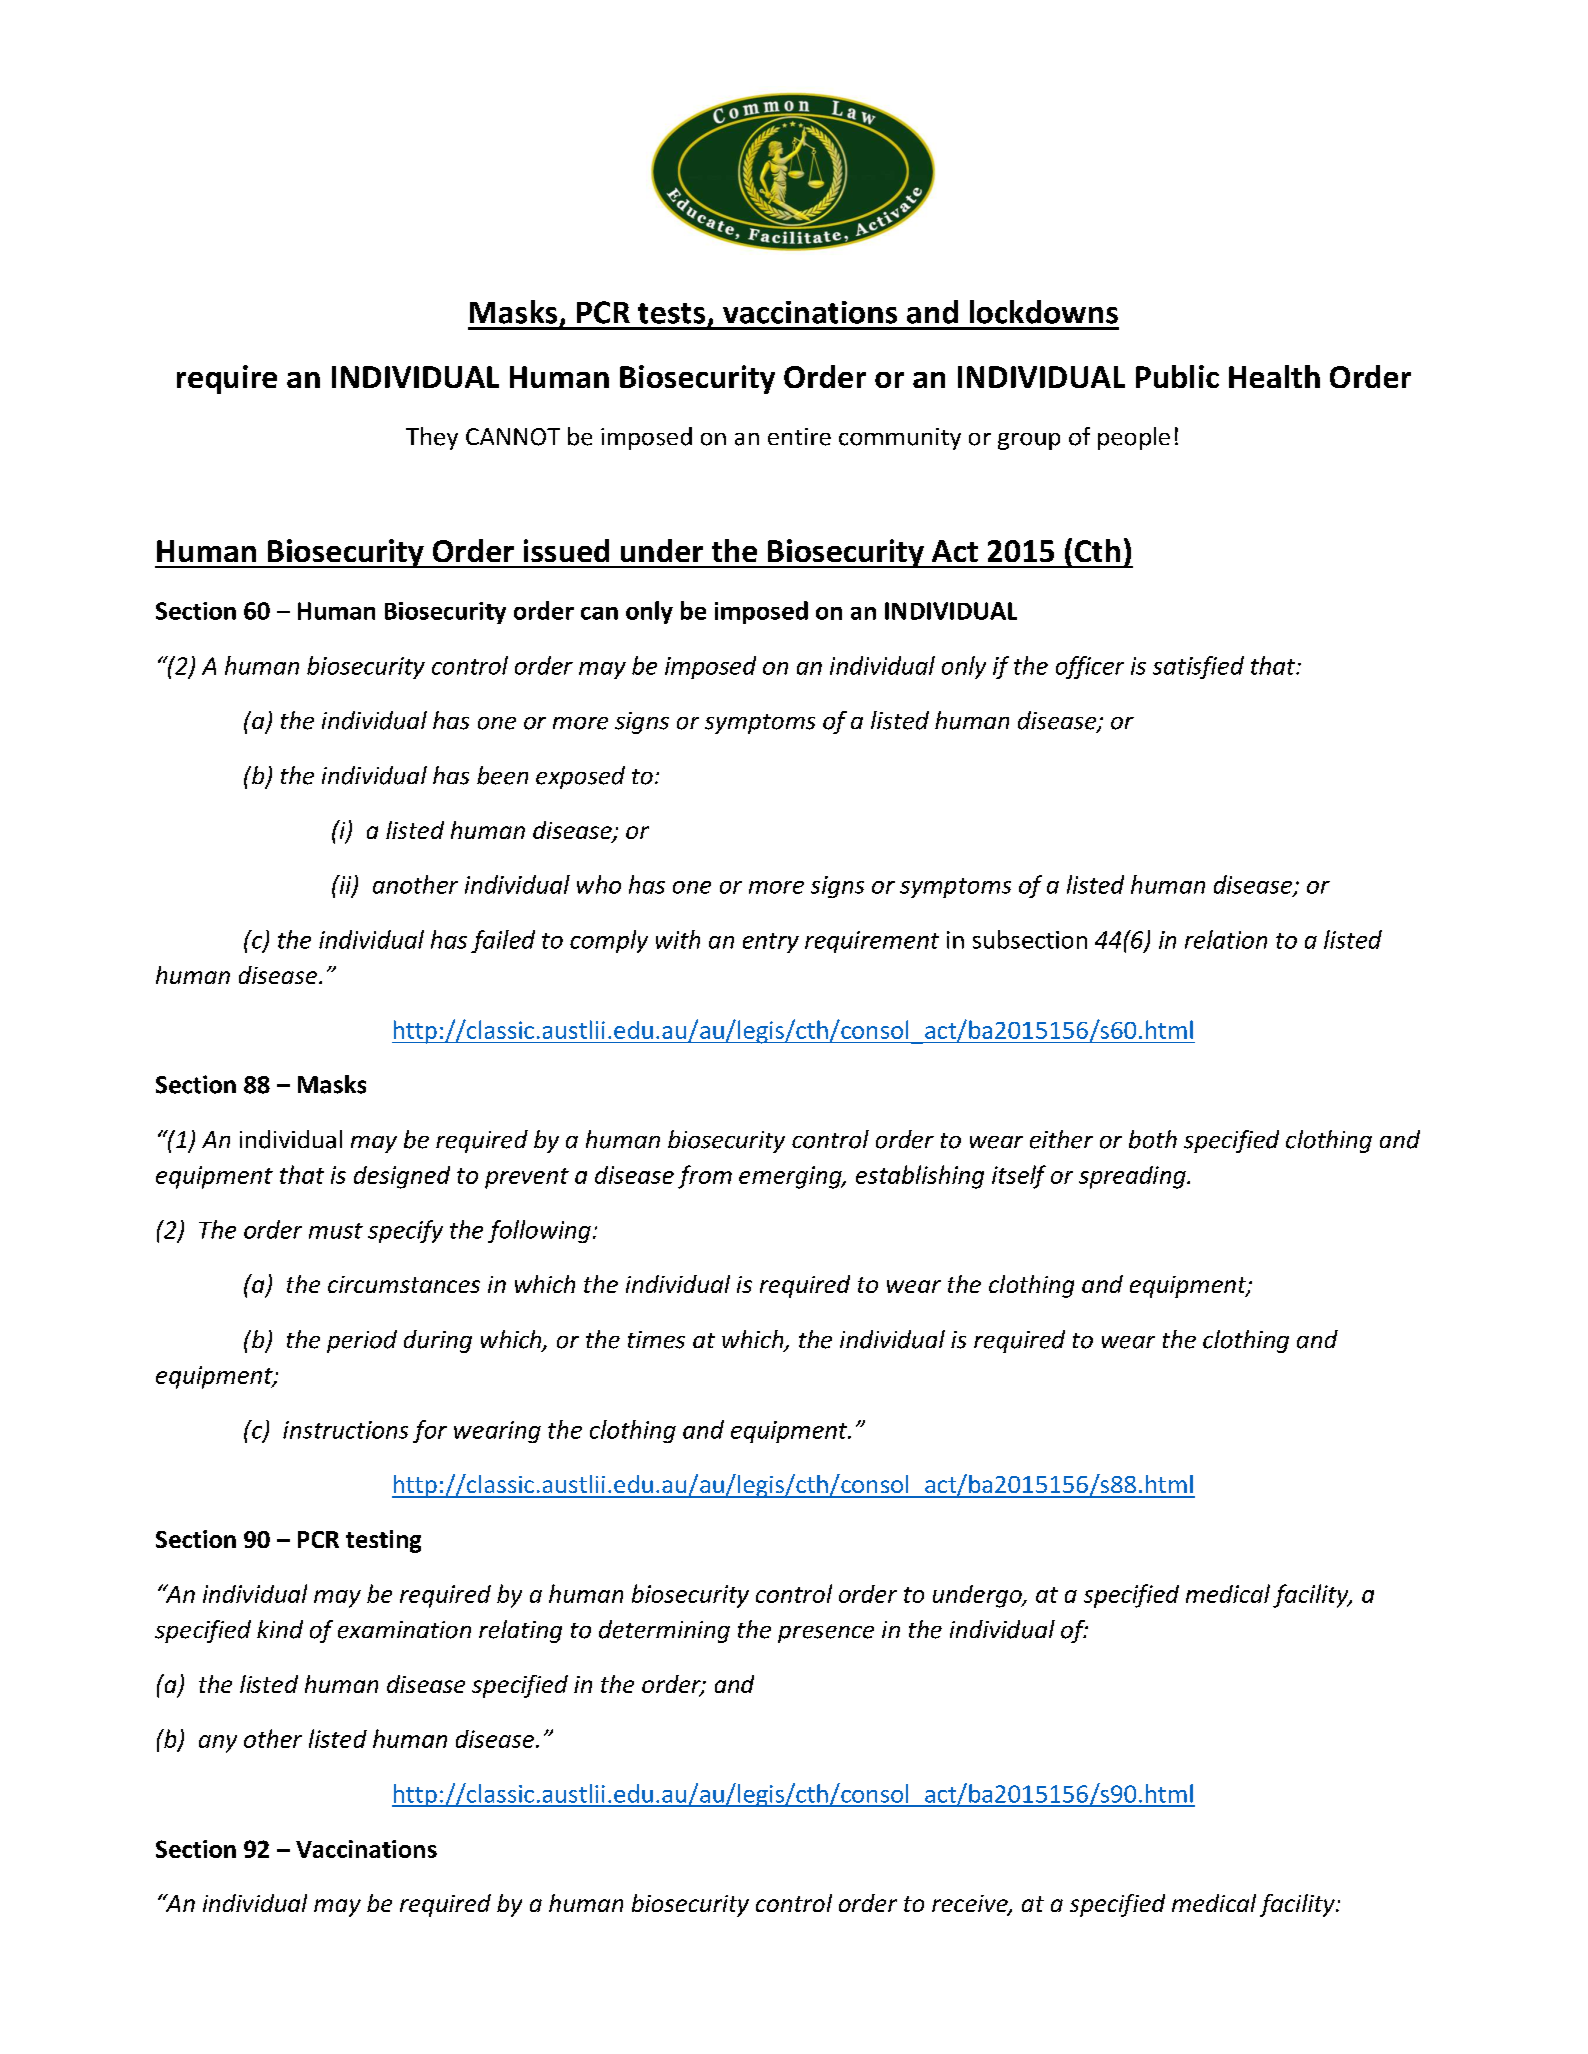  Describe the element at coordinates (580, 777) in the screenshot. I see `exposed` at that location.
